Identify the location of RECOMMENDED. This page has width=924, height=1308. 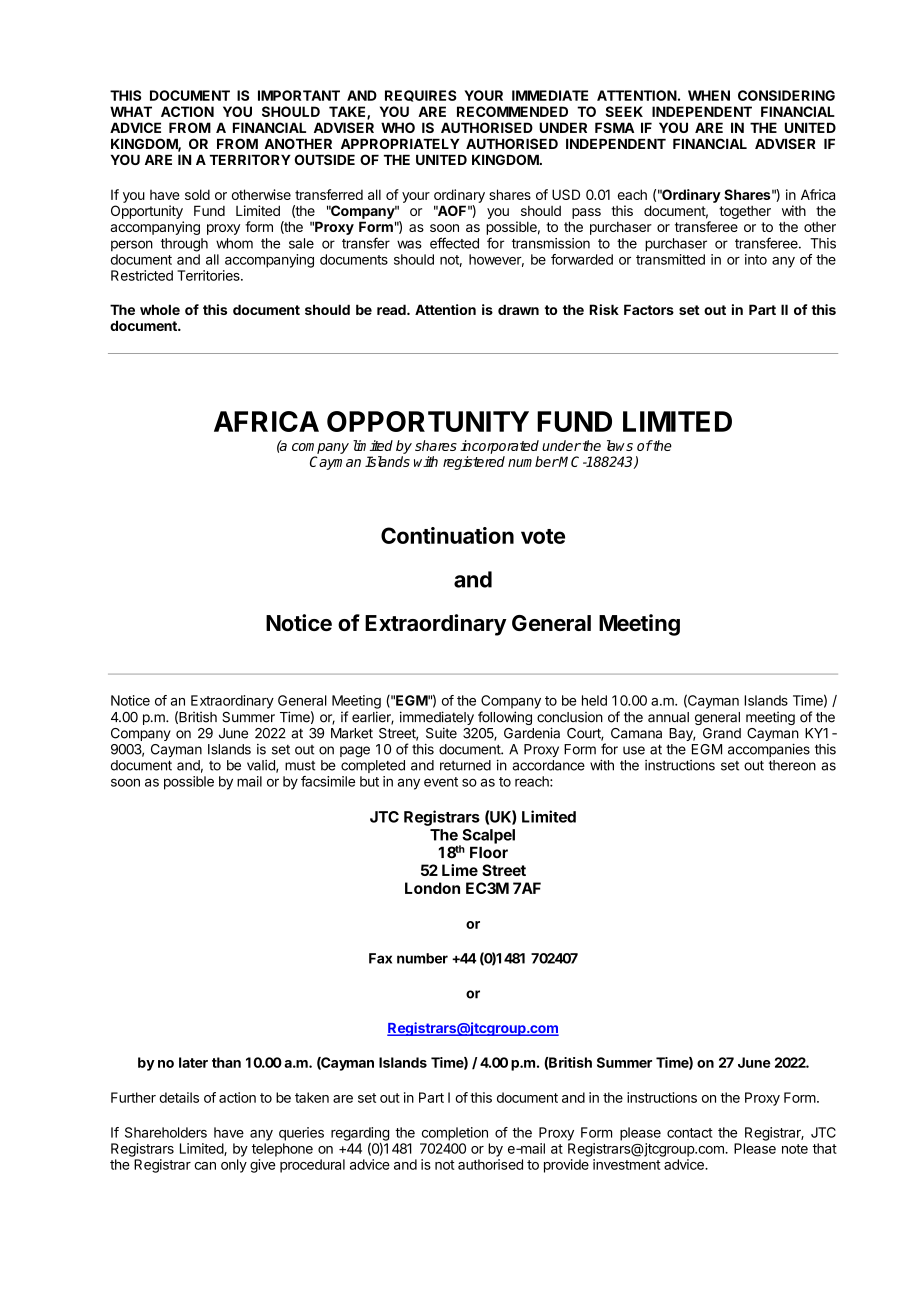
(512, 111).
